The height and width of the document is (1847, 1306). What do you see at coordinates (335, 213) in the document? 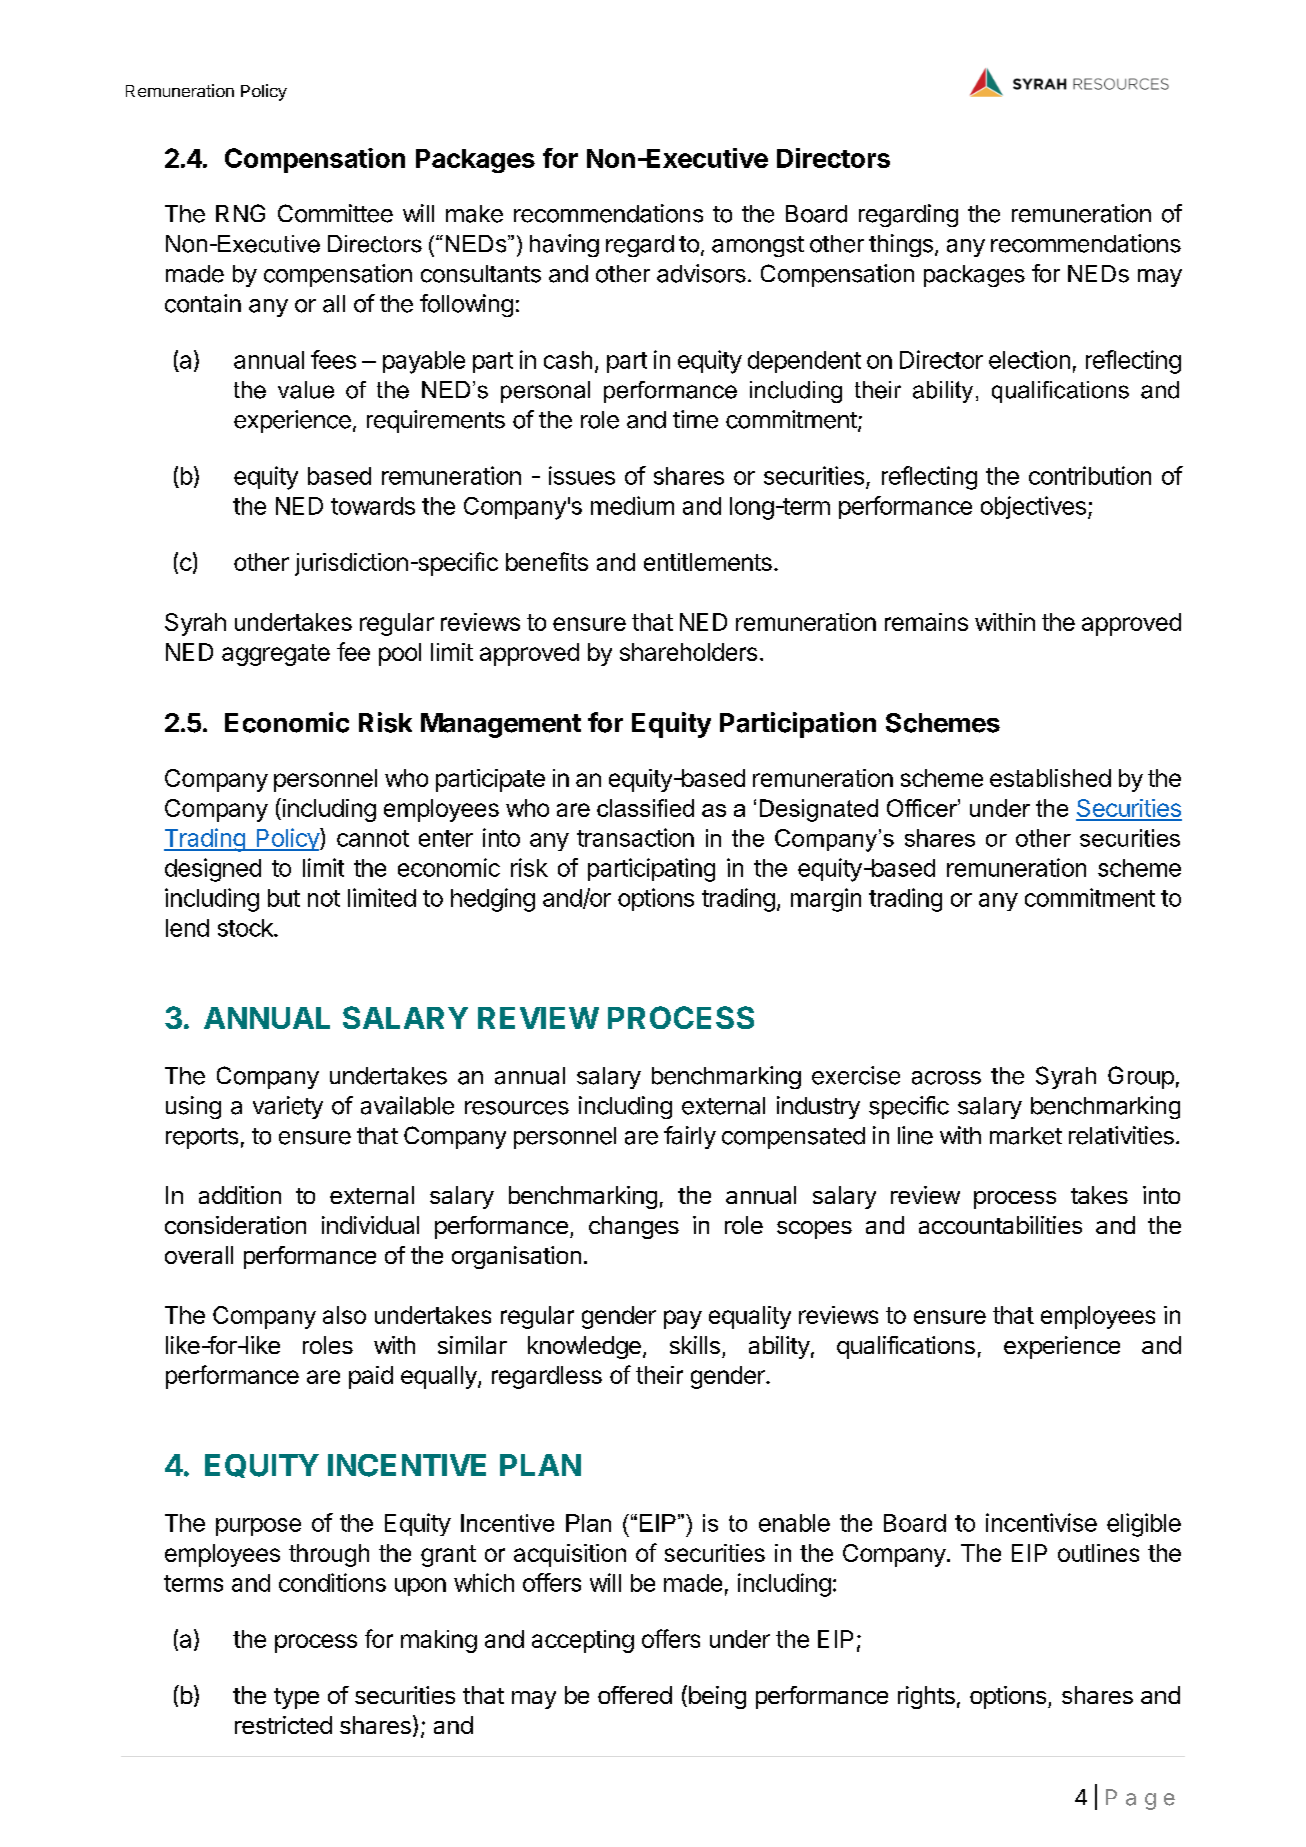
I see `Committee` at bounding box center [335, 213].
